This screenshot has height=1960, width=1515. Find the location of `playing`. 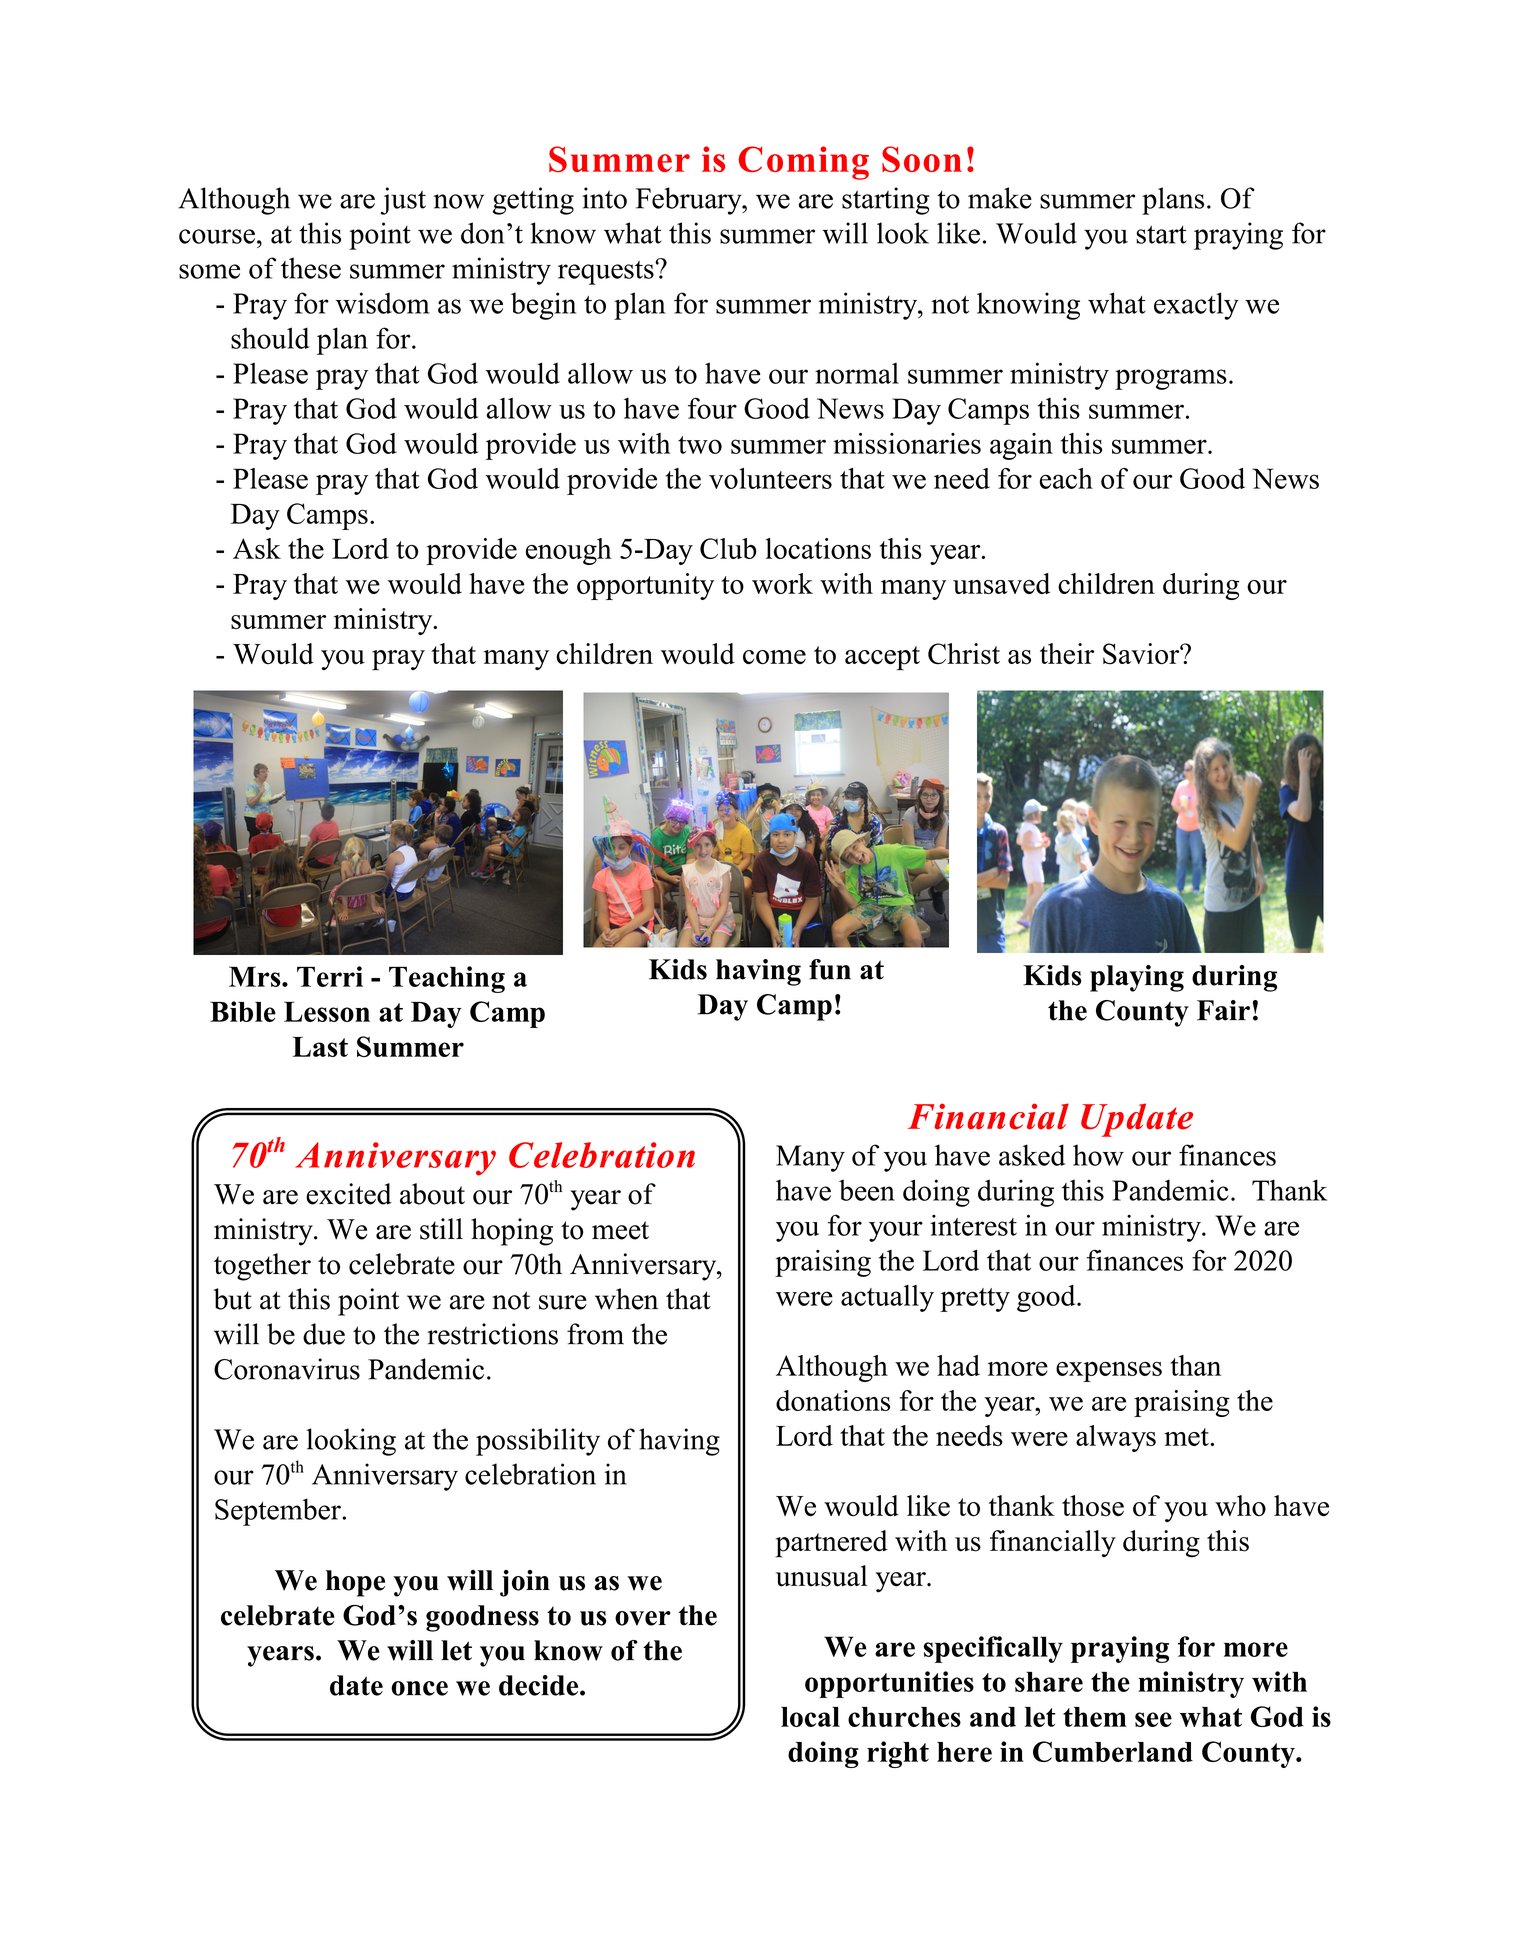

playing is located at coordinates (1137, 978).
